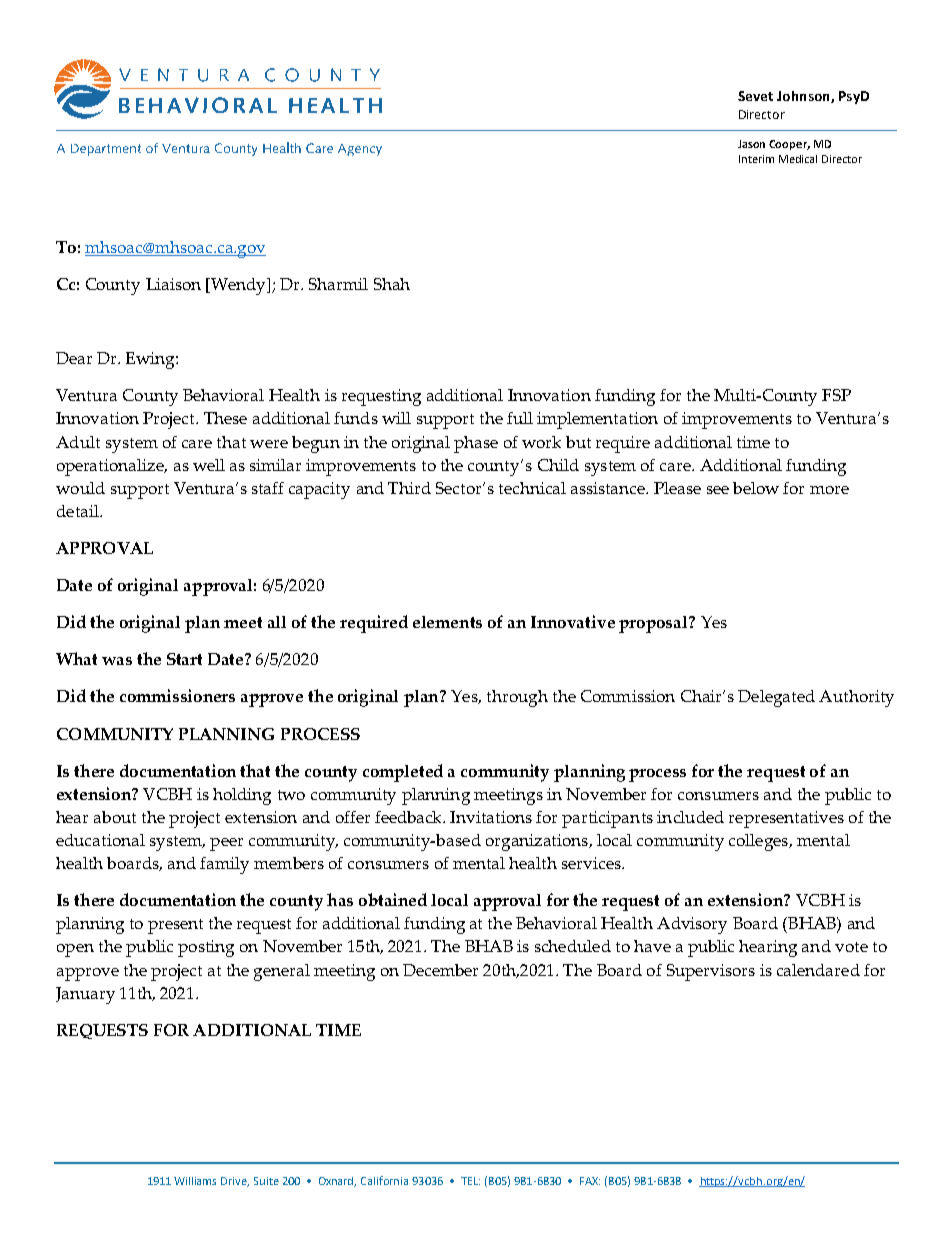 This screenshot has height=1233, width=952. I want to click on Ewing, so click(151, 360).
